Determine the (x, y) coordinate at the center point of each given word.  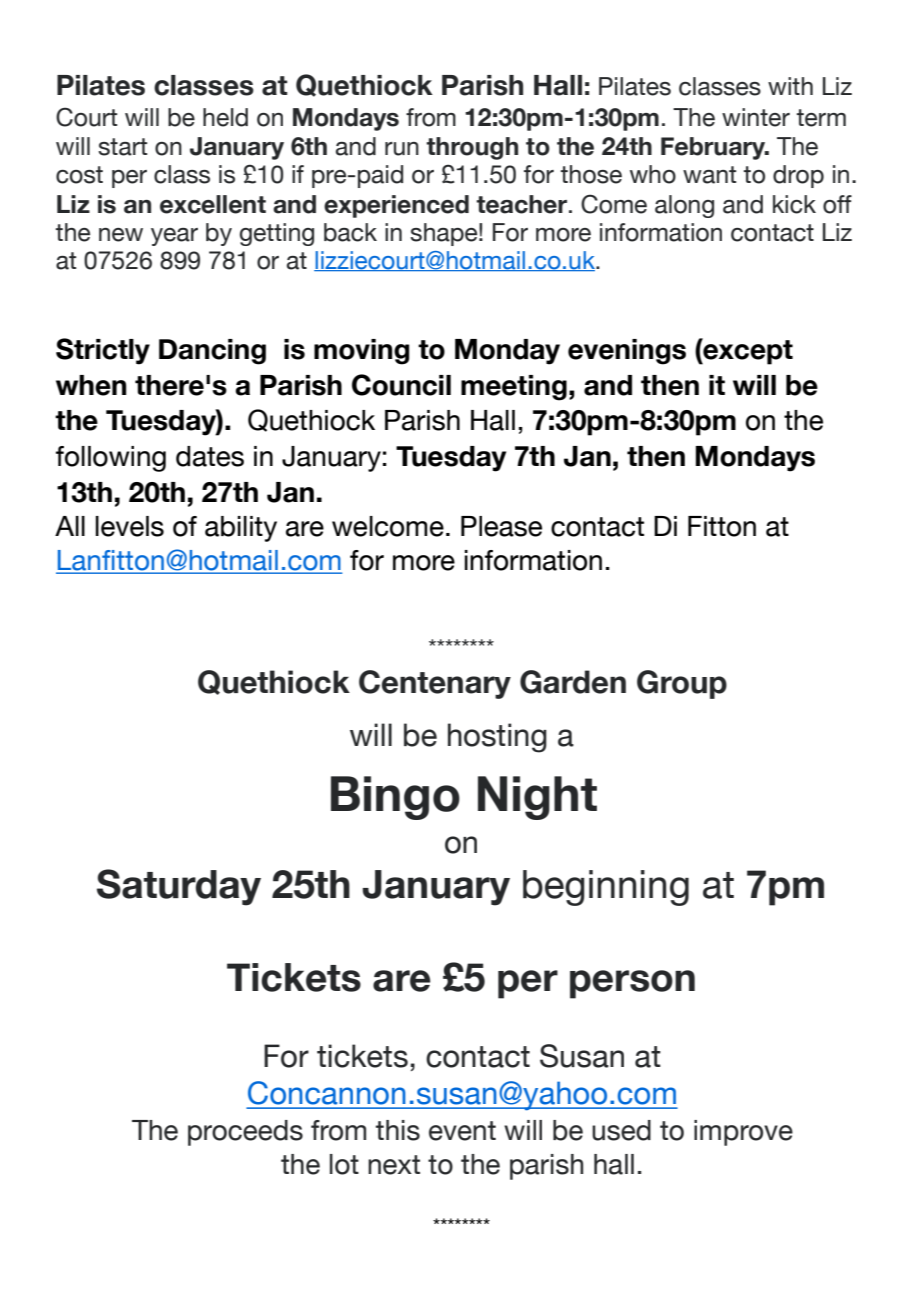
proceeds (245, 1133)
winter (756, 117)
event (462, 1131)
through (472, 148)
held (225, 117)
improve (743, 1133)
